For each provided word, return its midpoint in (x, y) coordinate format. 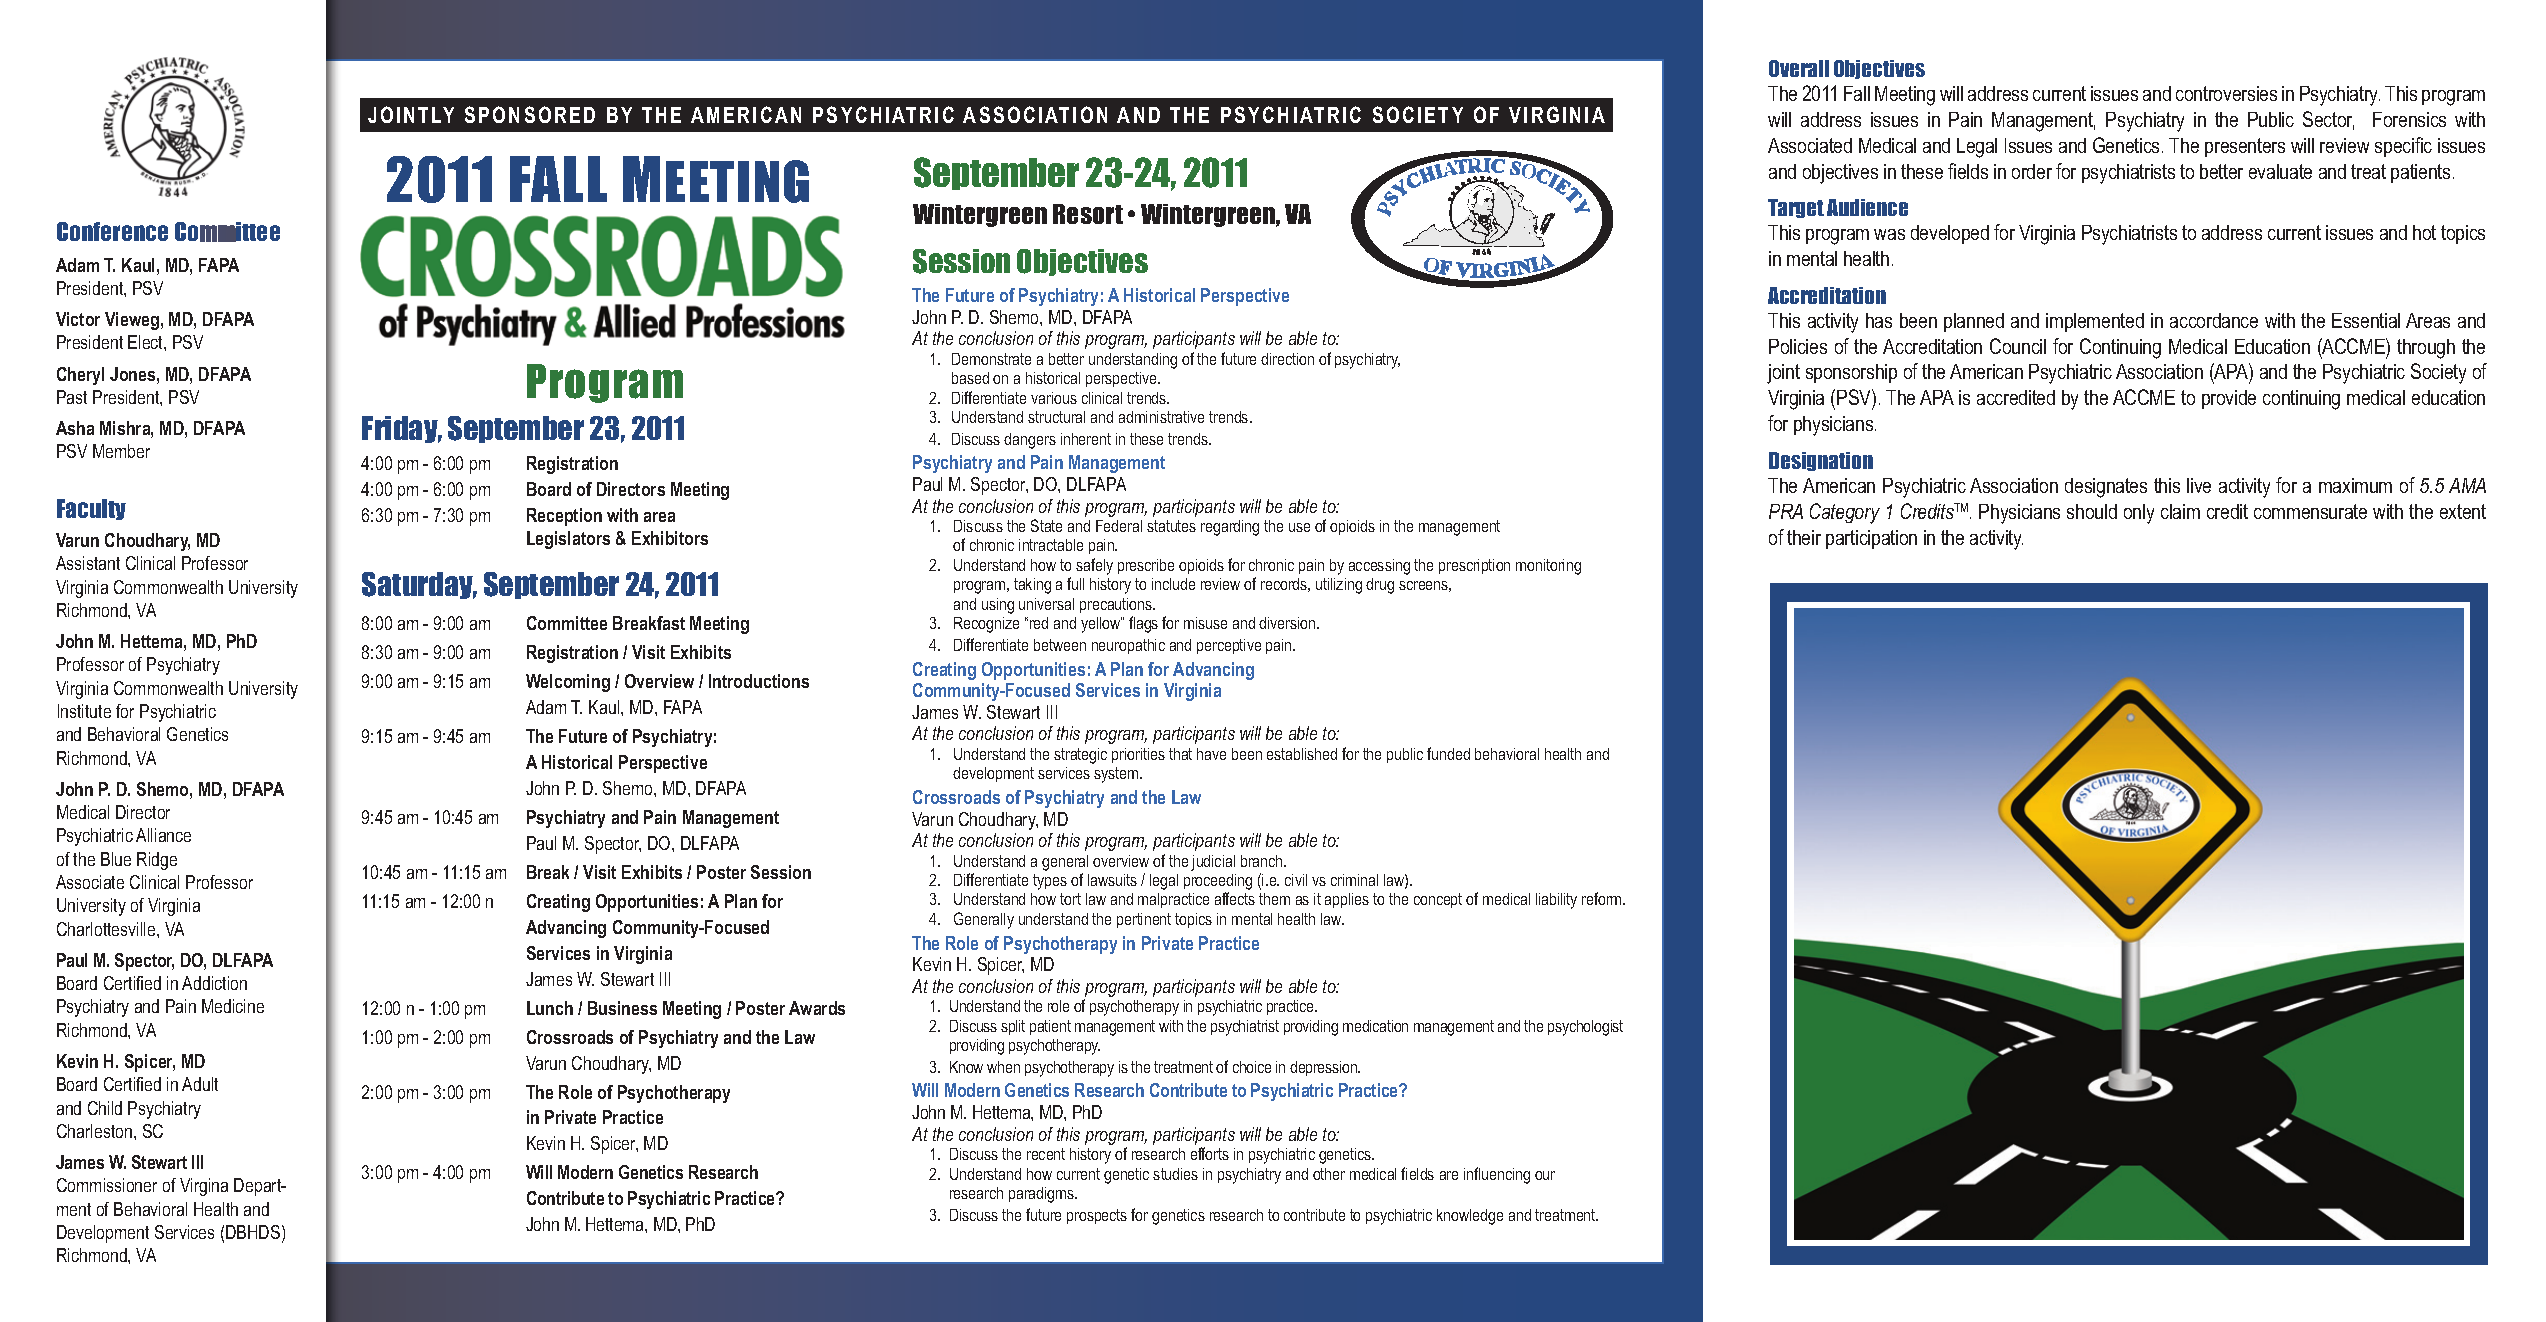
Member (121, 451)
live (2199, 485)
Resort (1088, 214)
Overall (1799, 68)
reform (1603, 898)
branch (1263, 861)
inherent (1086, 439)
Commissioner (107, 1185)
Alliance (163, 835)
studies (1175, 1174)
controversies (2226, 93)
